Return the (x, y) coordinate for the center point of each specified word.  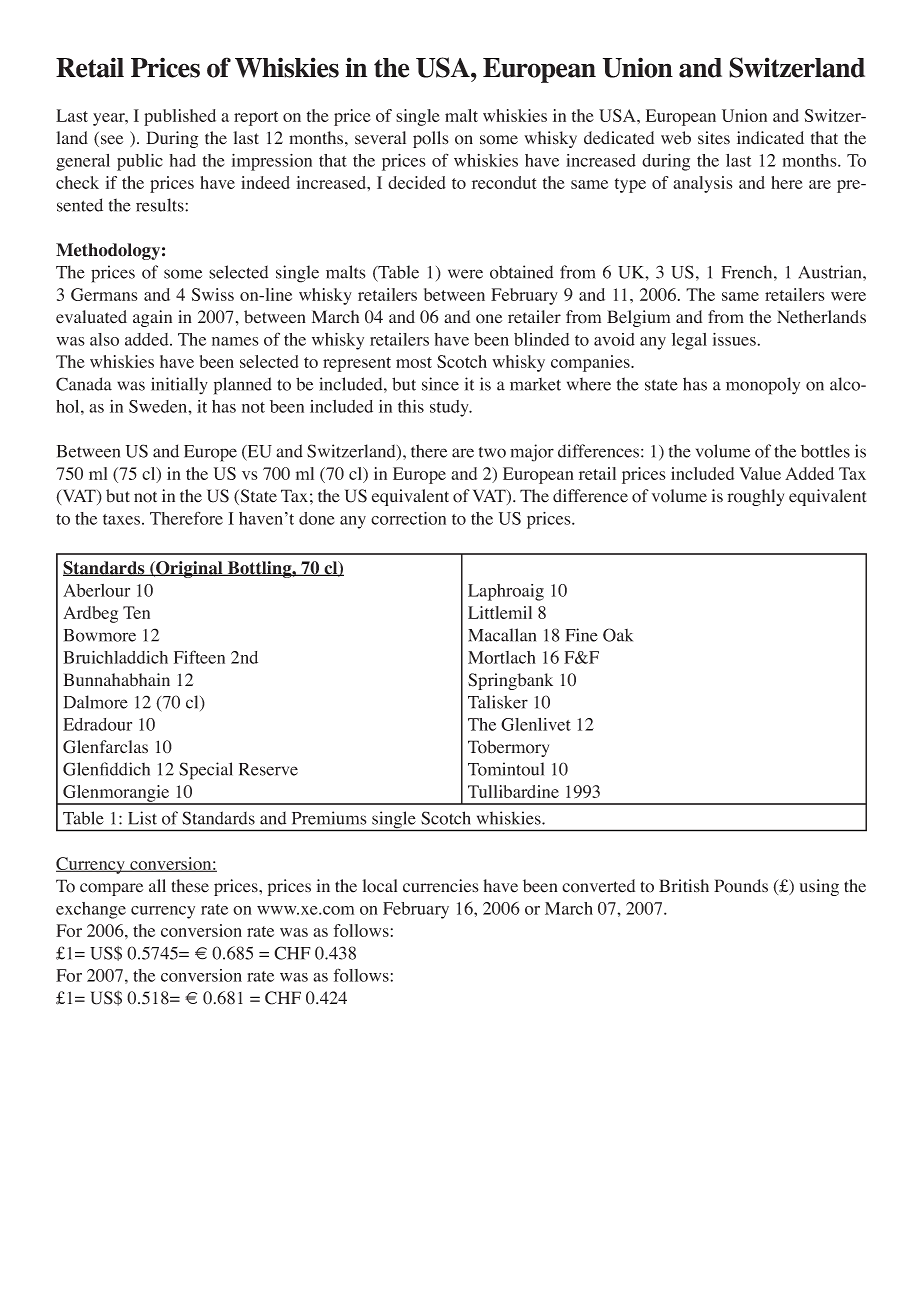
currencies (441, 886)
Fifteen (199, 657)
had (182, 160)
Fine (582, 635)
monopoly (763, 386)
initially (179, 386)
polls (431, 139)
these (190, 886)
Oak (618, 635)
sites (714, 138)
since (440, 384)
